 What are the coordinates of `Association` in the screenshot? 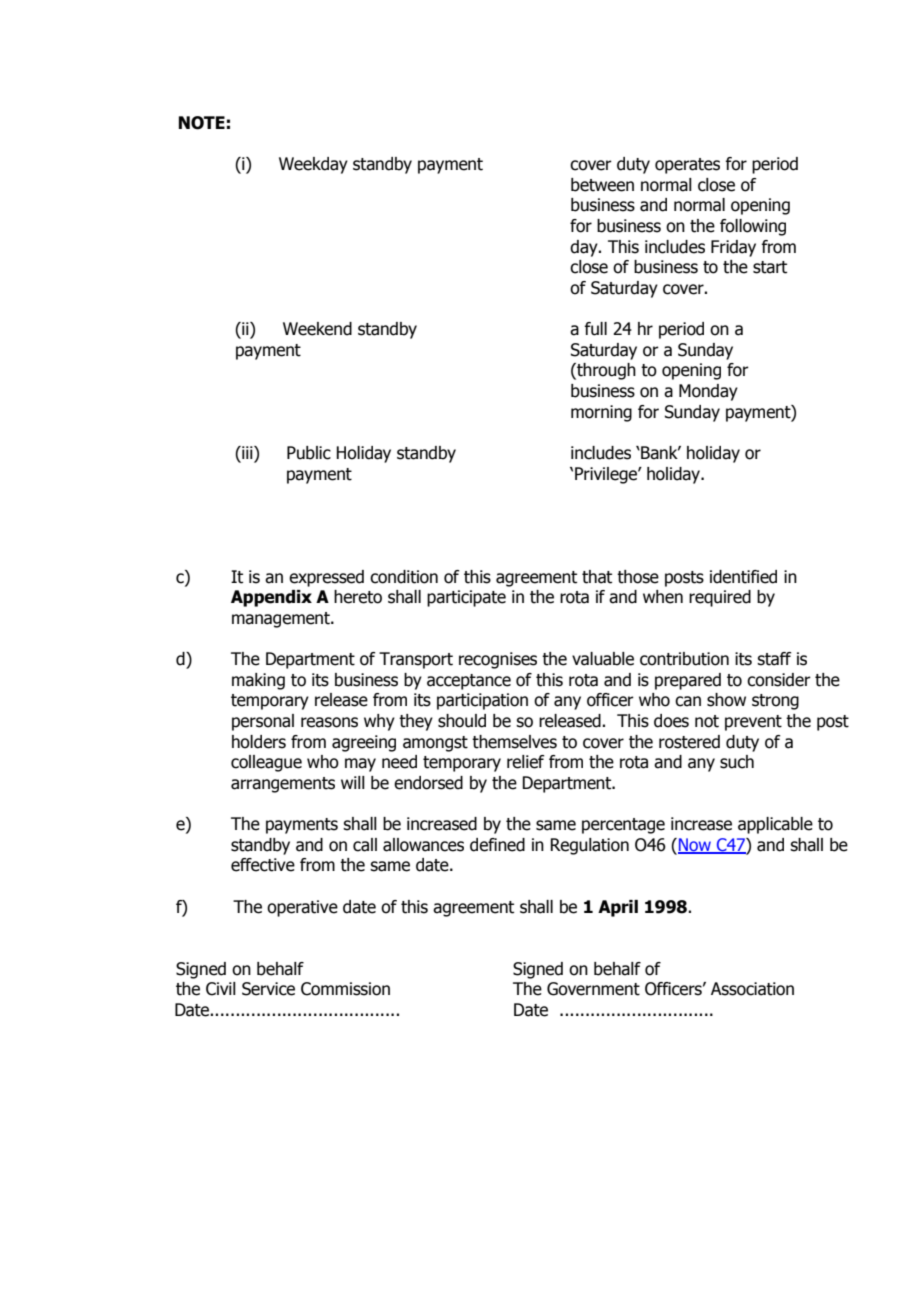 It's located at (752, 989).
